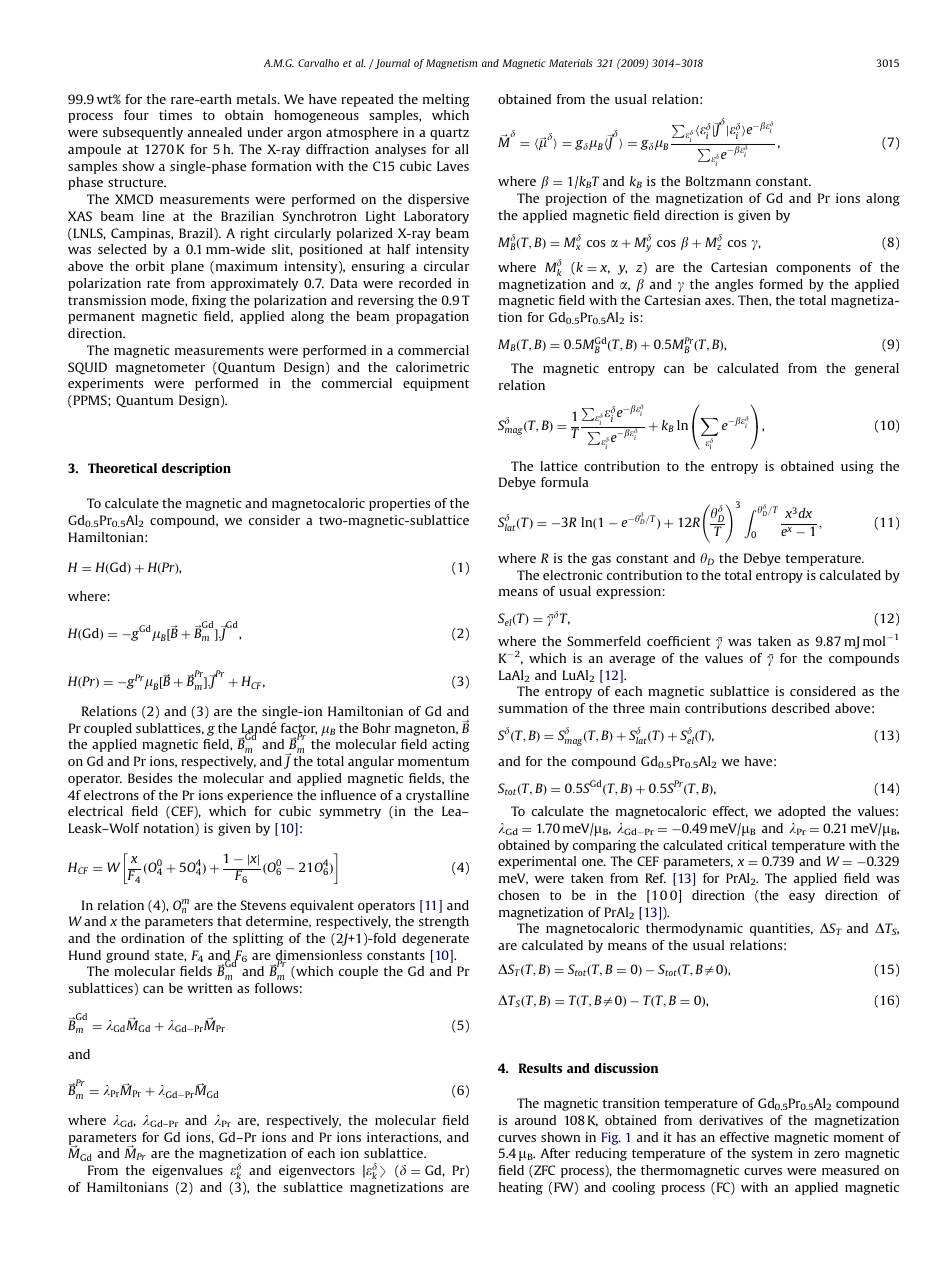  What do you see at coordinates (175, 115) in the image?
I see `times` at bounding box center [175, 115].
